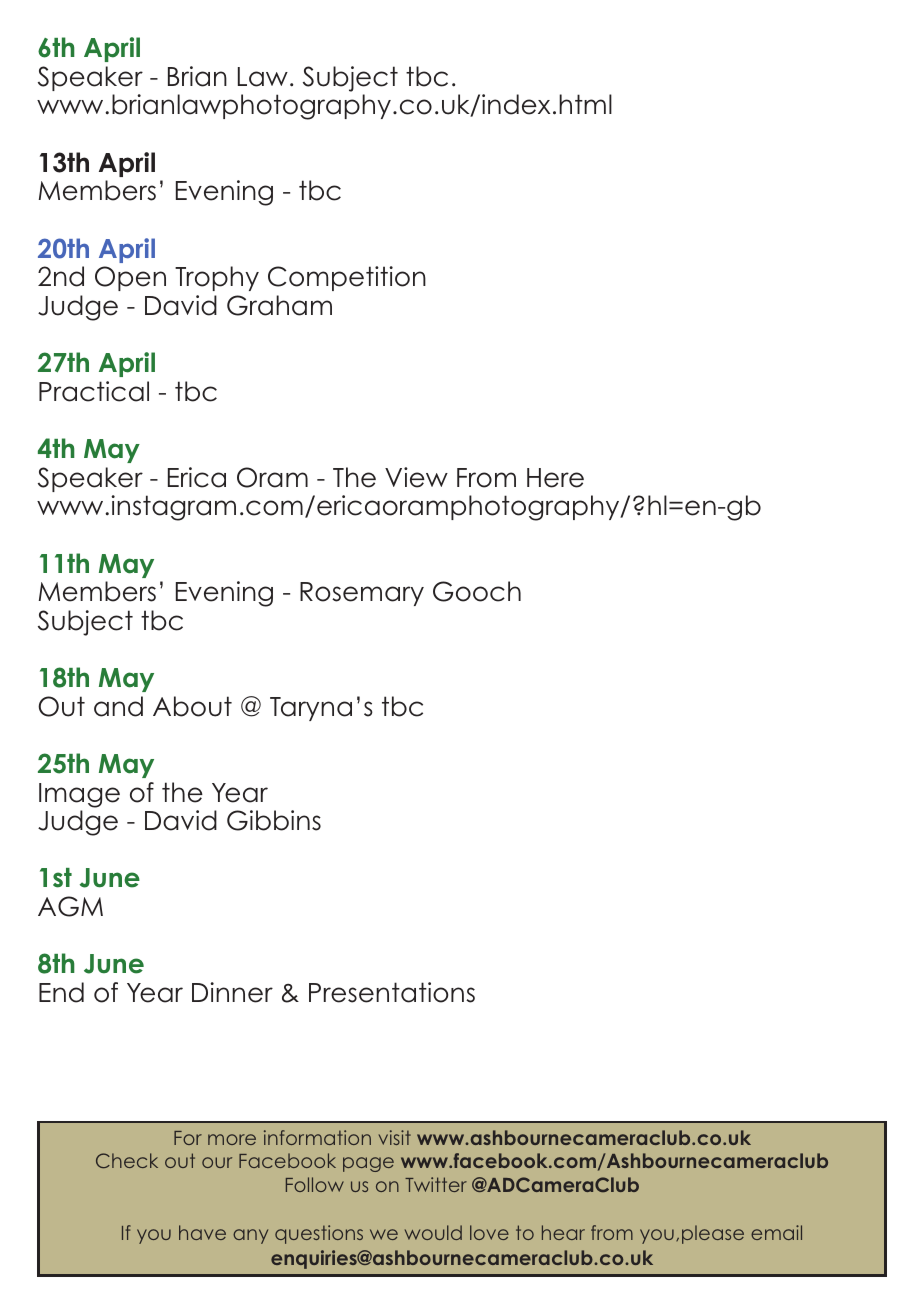 The image size is (924, 1311). I want to click on Practical, so click(94, 391).
